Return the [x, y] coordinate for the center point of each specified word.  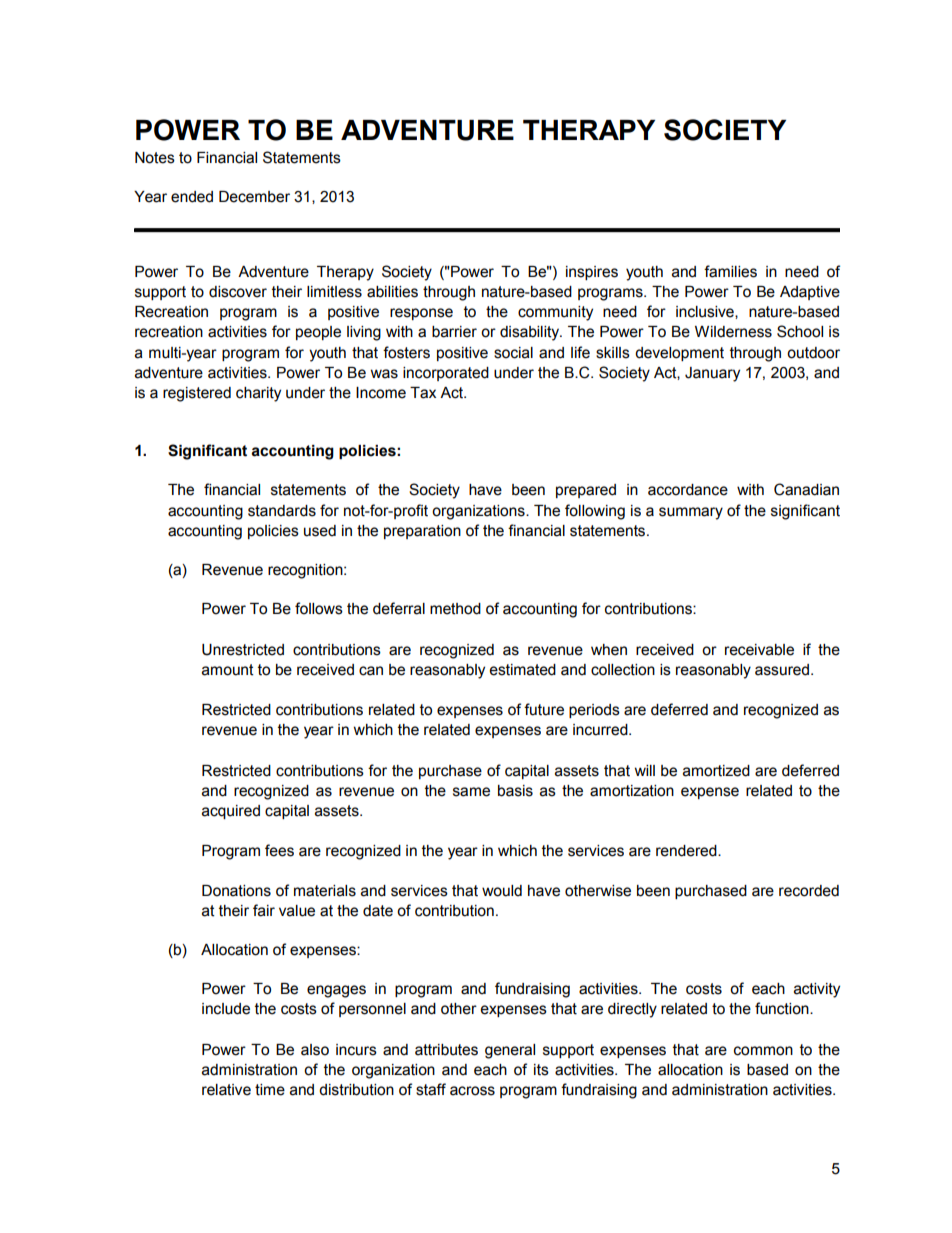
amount [228, 670]
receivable [759, 650]
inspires [592, 273]
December [254, 197]
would [502, 891]
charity [258, 394]
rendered [687, 851]
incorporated [446, 374]
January [712, 374]
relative [226, 1090]
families [730, 271]
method [455, 609]
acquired [231, 812]
